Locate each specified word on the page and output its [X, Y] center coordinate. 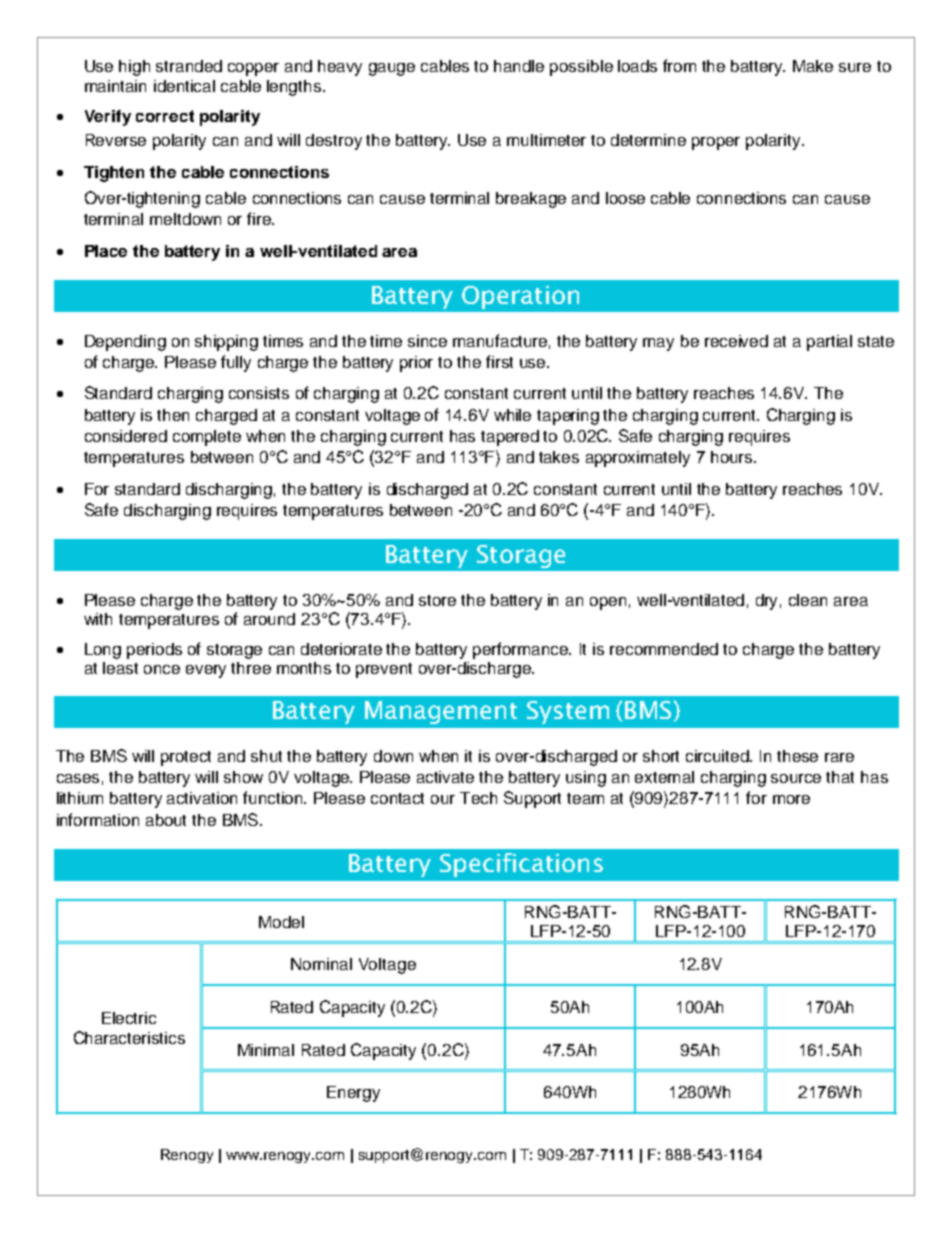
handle [519, 66]
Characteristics [129, 1037]
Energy [353, 1094]
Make [813, 66]
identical [184, 86]
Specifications [521, 865]
